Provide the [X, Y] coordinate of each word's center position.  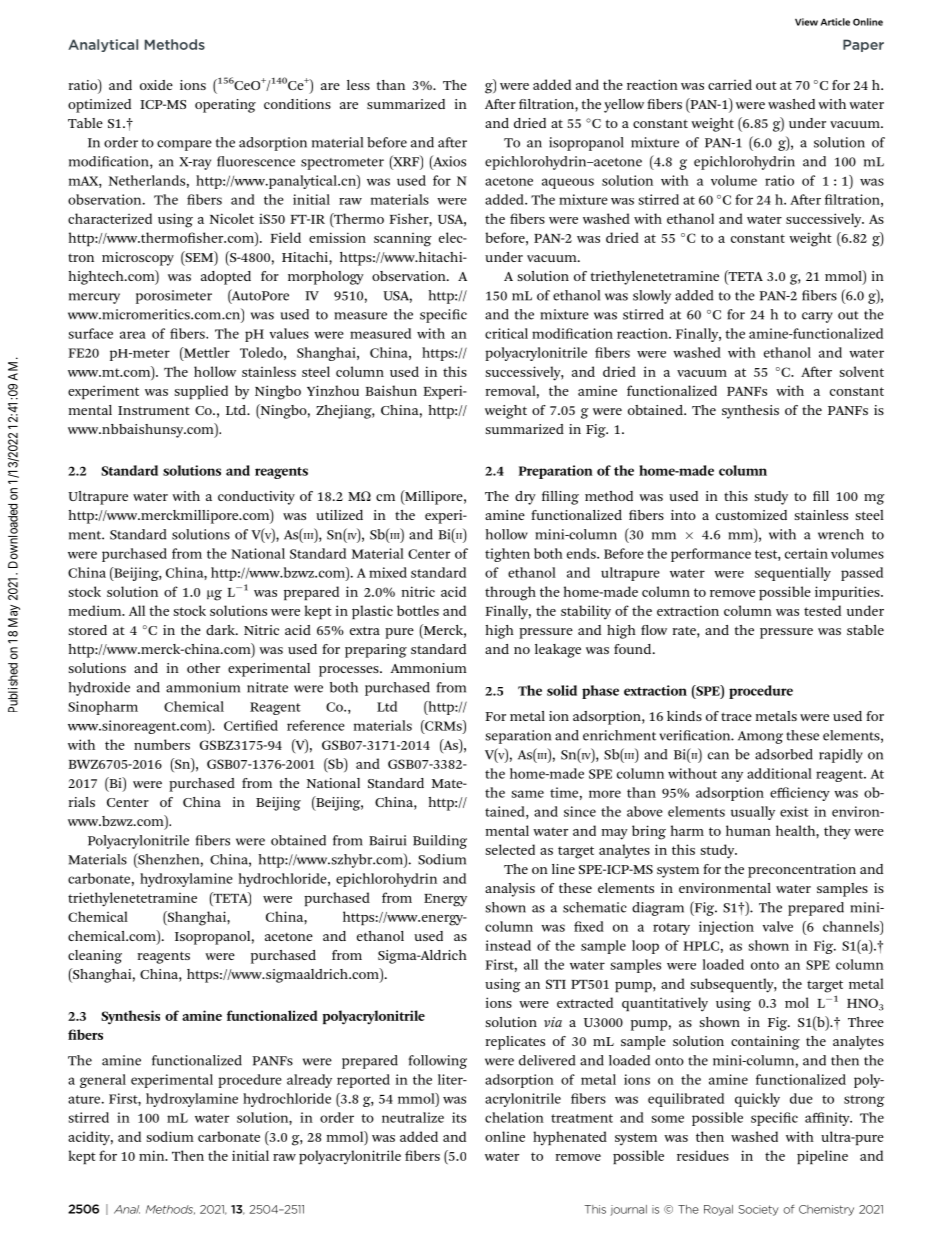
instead [508, 945]
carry [817, 317]
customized [751, 515]
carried [730, 84]
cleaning [95, 957]
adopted [226, 278]
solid [562, 690]
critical [506, 333]
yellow [624, 106]
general [103, 1081]
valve [778, 926]
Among [760, 737]
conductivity [256, 498]
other [203, 668]
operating [225, 106]
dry [525, 498]
